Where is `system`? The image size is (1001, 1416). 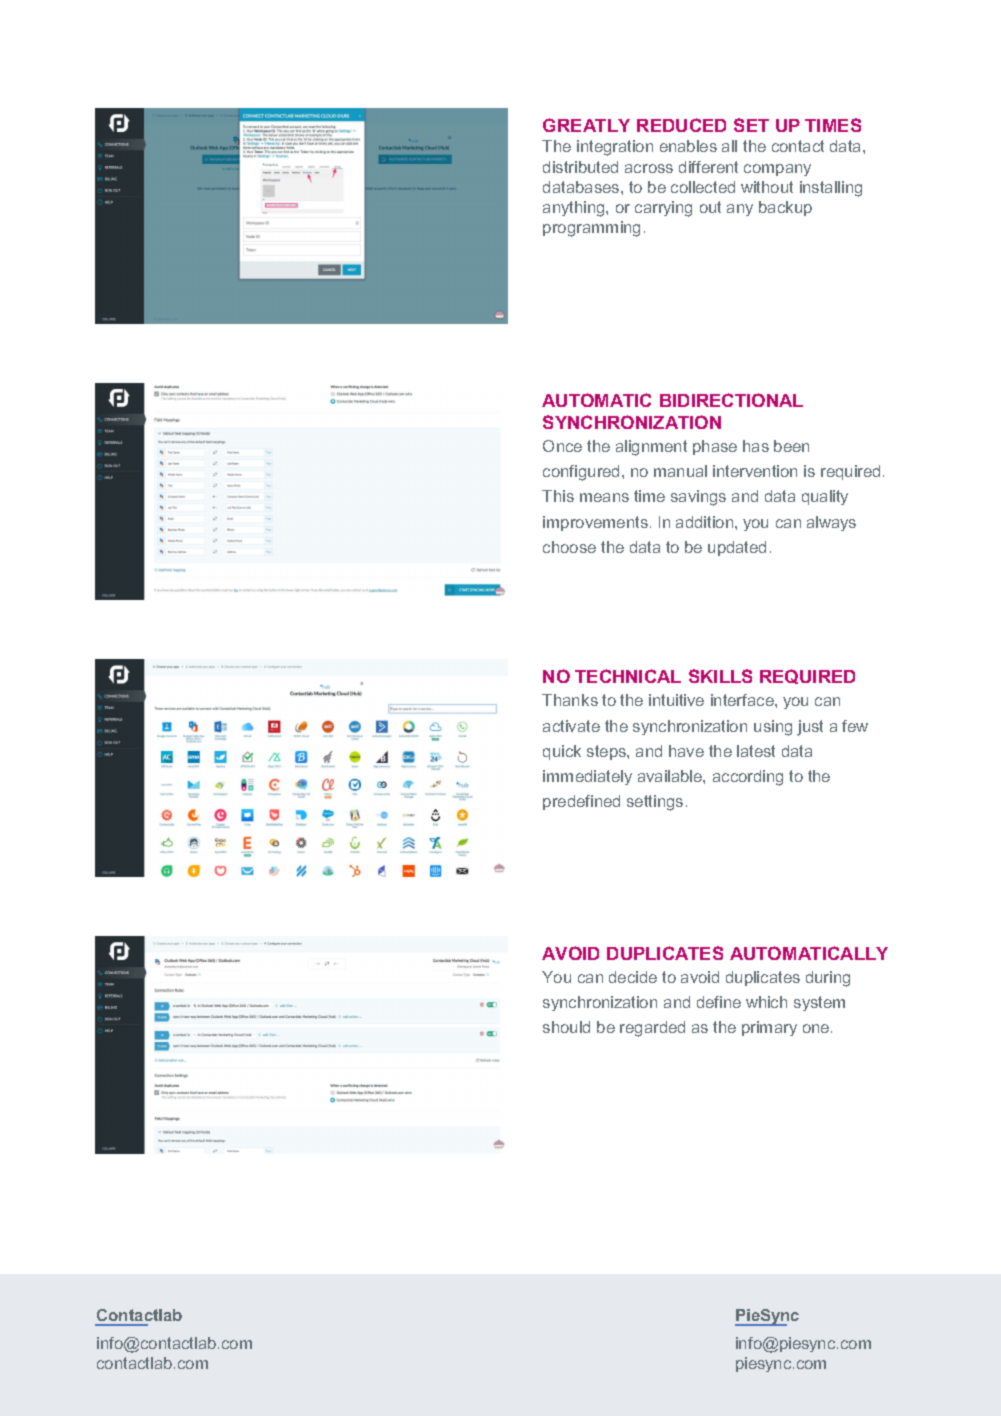
system is located at coordinates (819, 1003).
